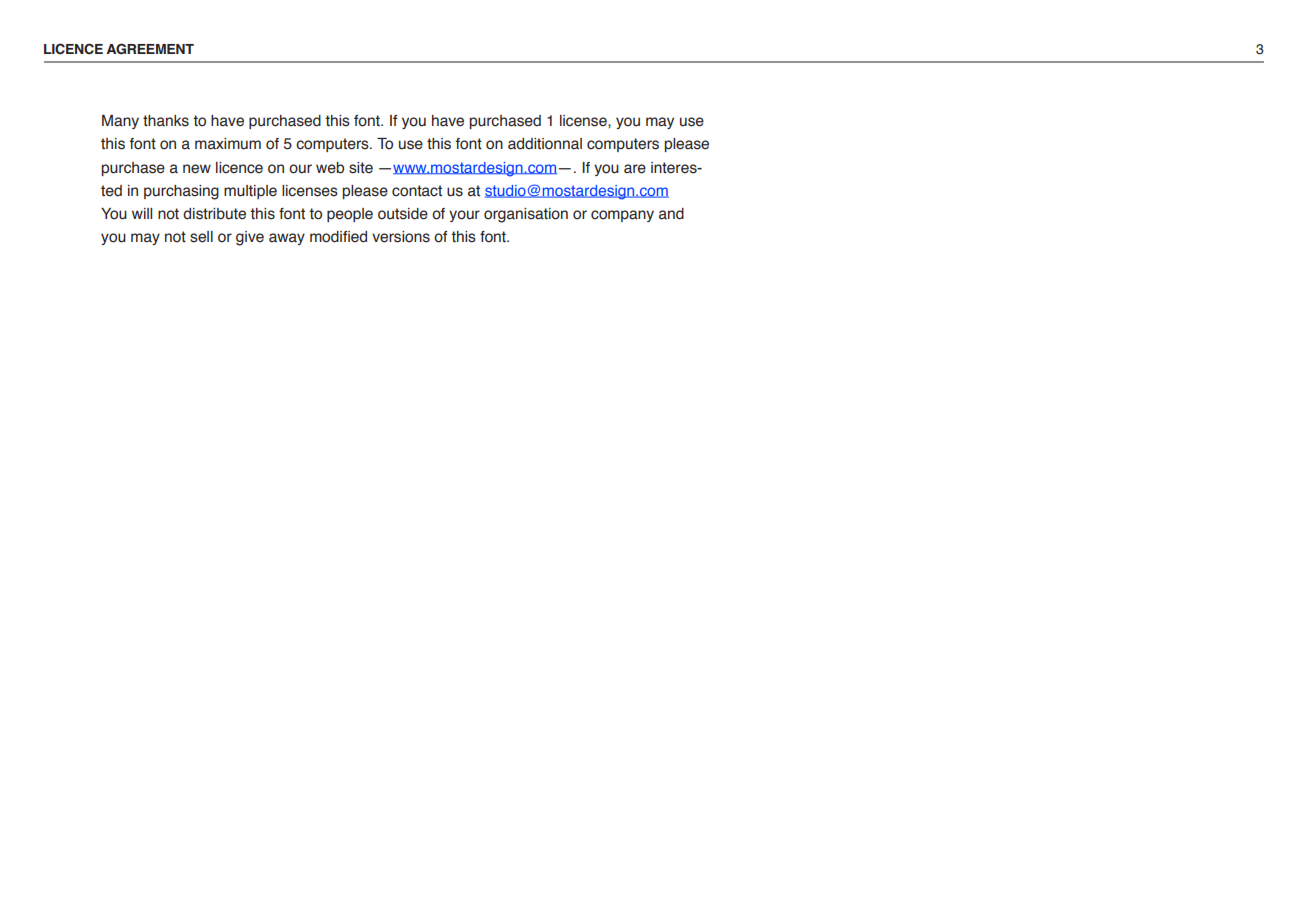 This screenshot has width=1308, height=924. Describe the element at coordinates (150, 48) in the screenshot. I see `AGREEMENT` at that location.
